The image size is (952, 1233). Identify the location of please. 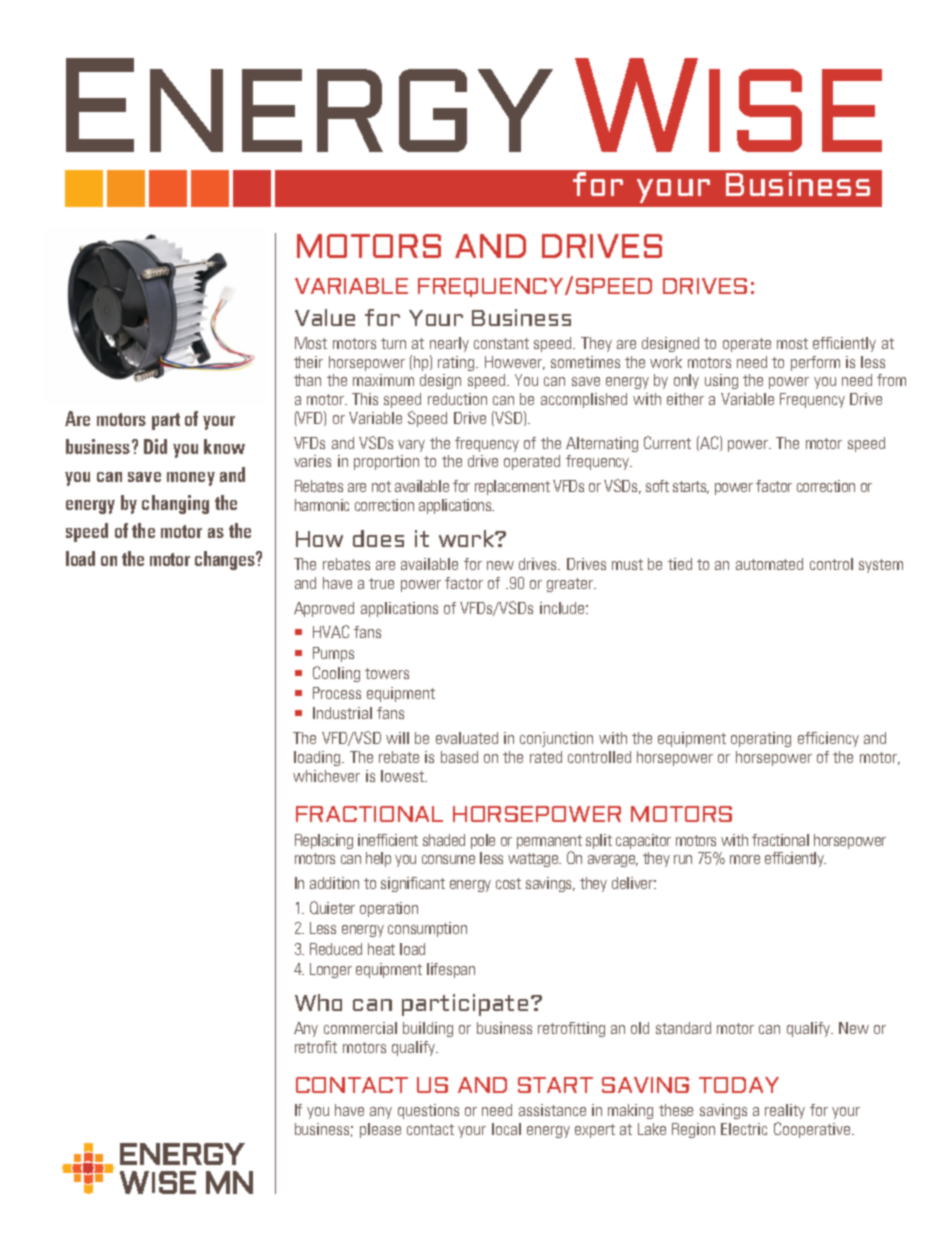
(380, 1130).
